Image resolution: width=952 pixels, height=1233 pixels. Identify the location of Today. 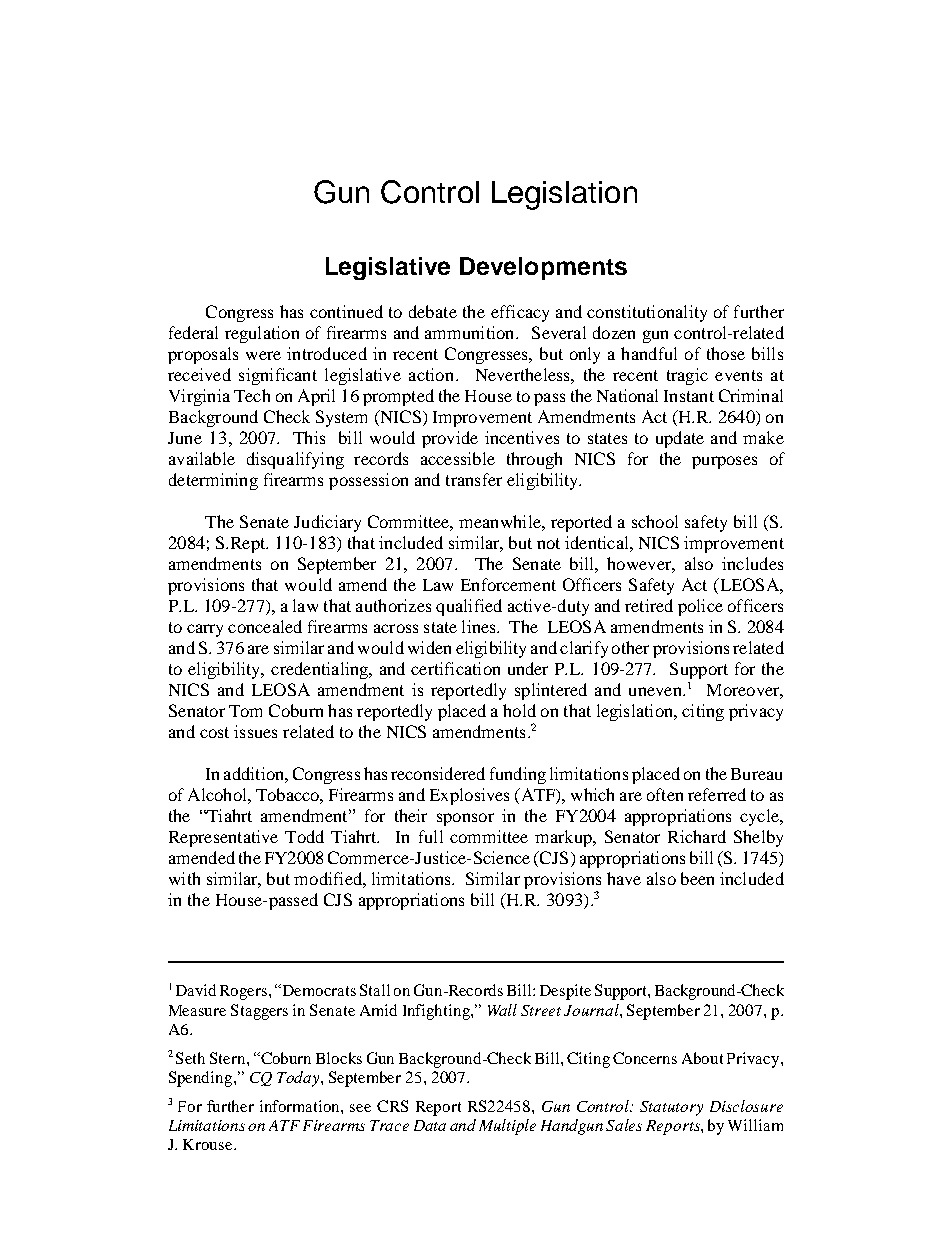
(299, 1079).
